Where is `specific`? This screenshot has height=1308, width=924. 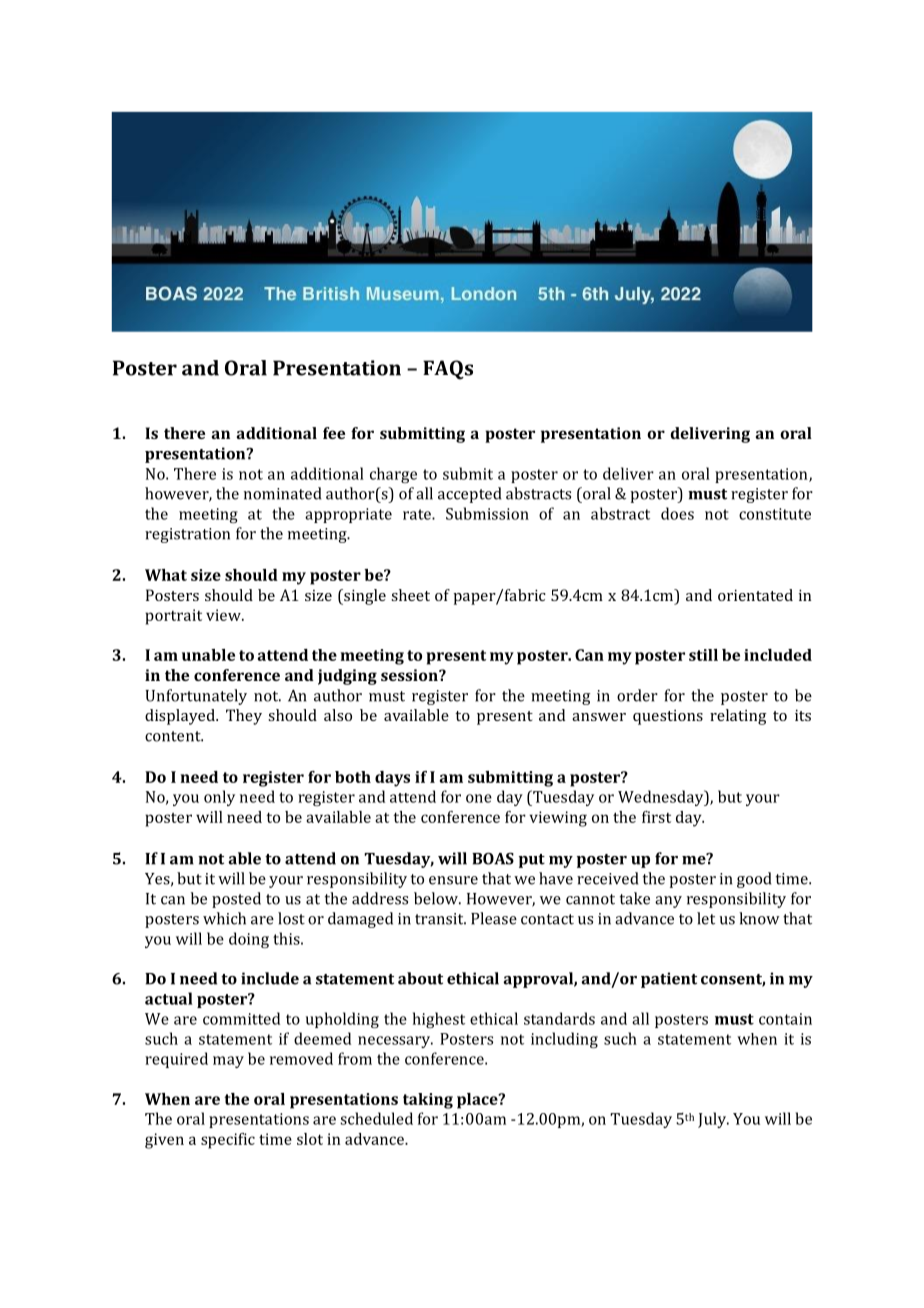
specific is located at coordinates (228, 1141).
